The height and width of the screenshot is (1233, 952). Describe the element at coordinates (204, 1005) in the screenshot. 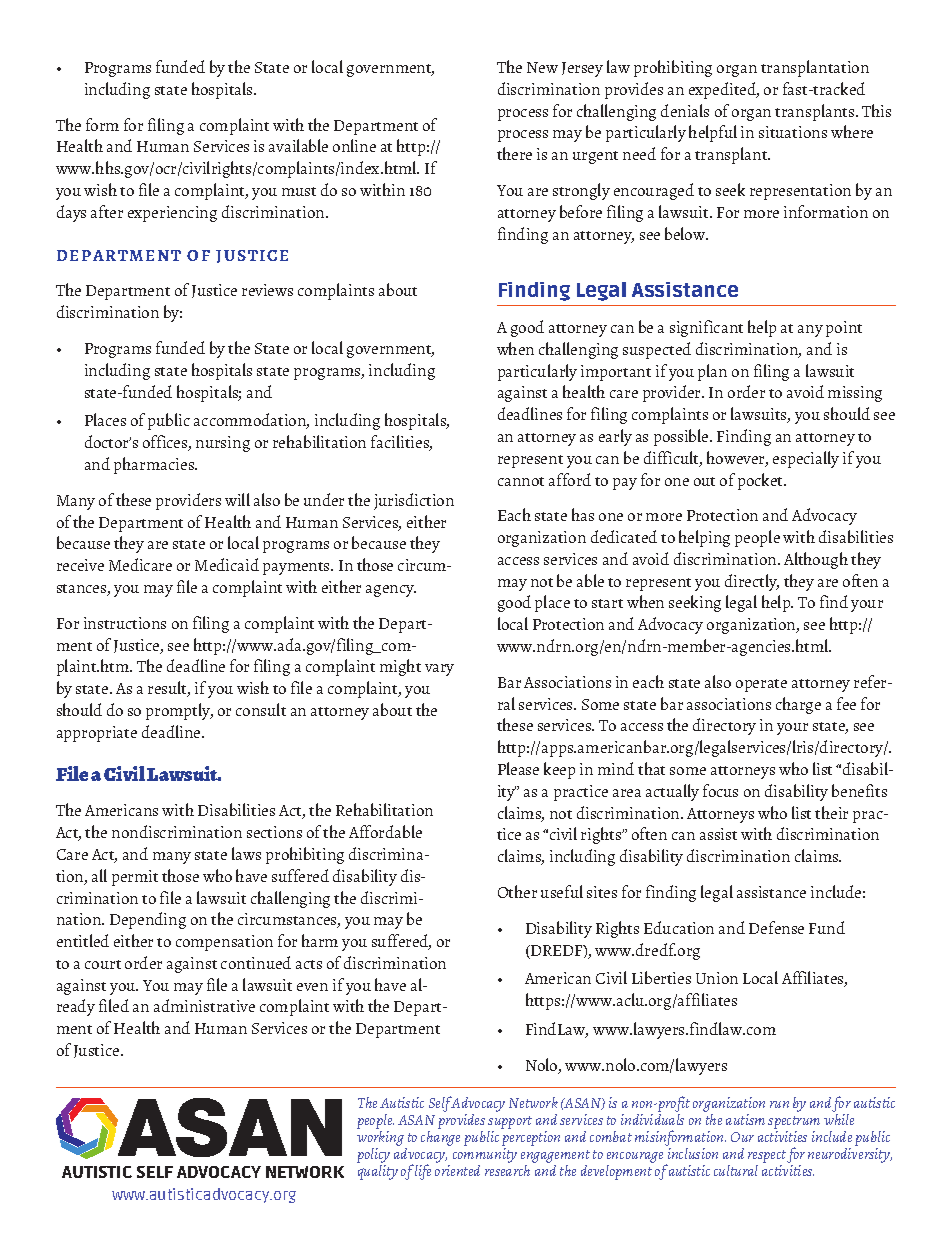

I see `administrative` at that location.
